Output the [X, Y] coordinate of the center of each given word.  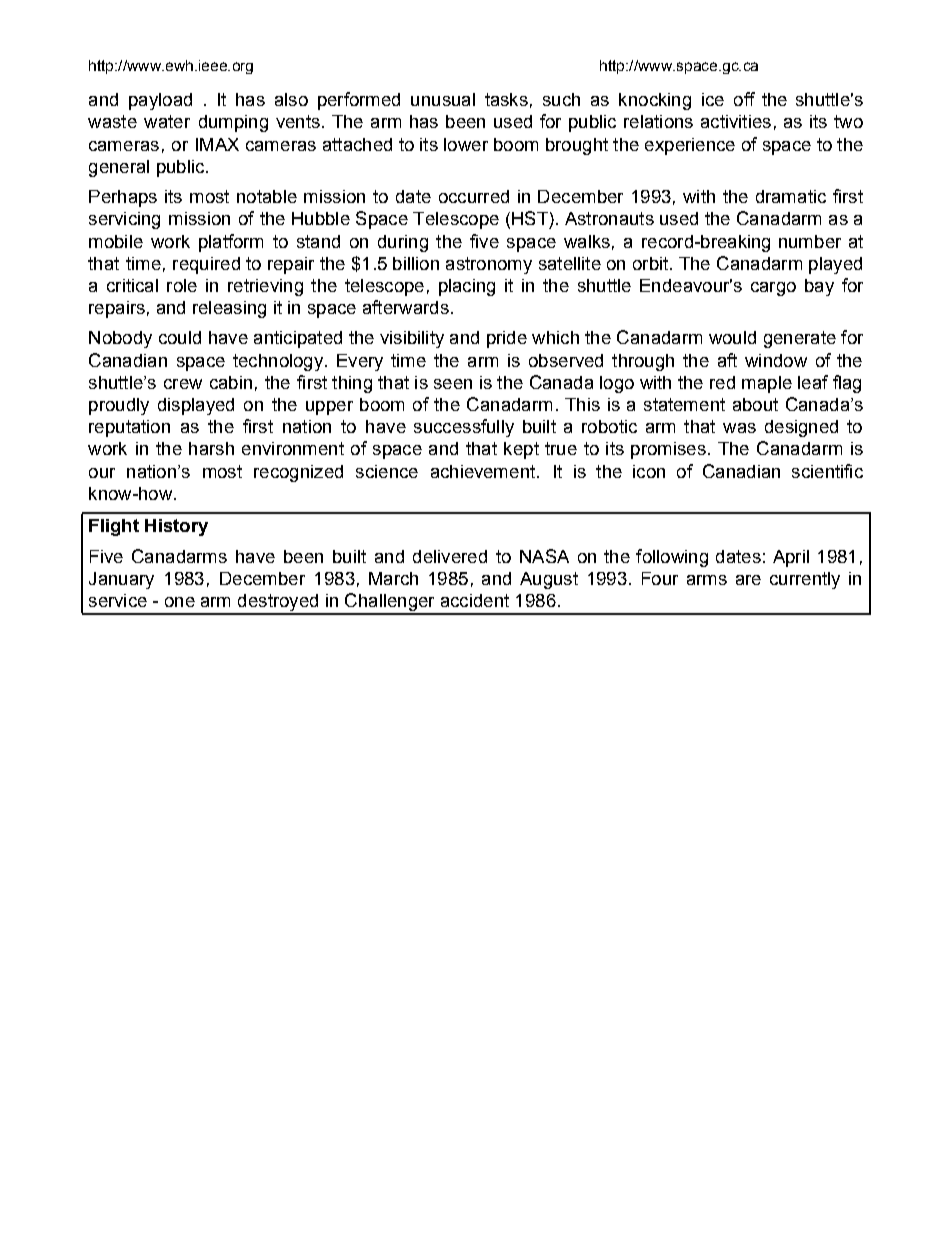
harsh [211, 448]
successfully [464, 428]
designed [801, 428]
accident [475, 600]
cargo [773, 289]
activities [736, 121]
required [206, 265]
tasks [506, 99]
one [180, 602]
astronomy [489, 265]
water [167, 121]
